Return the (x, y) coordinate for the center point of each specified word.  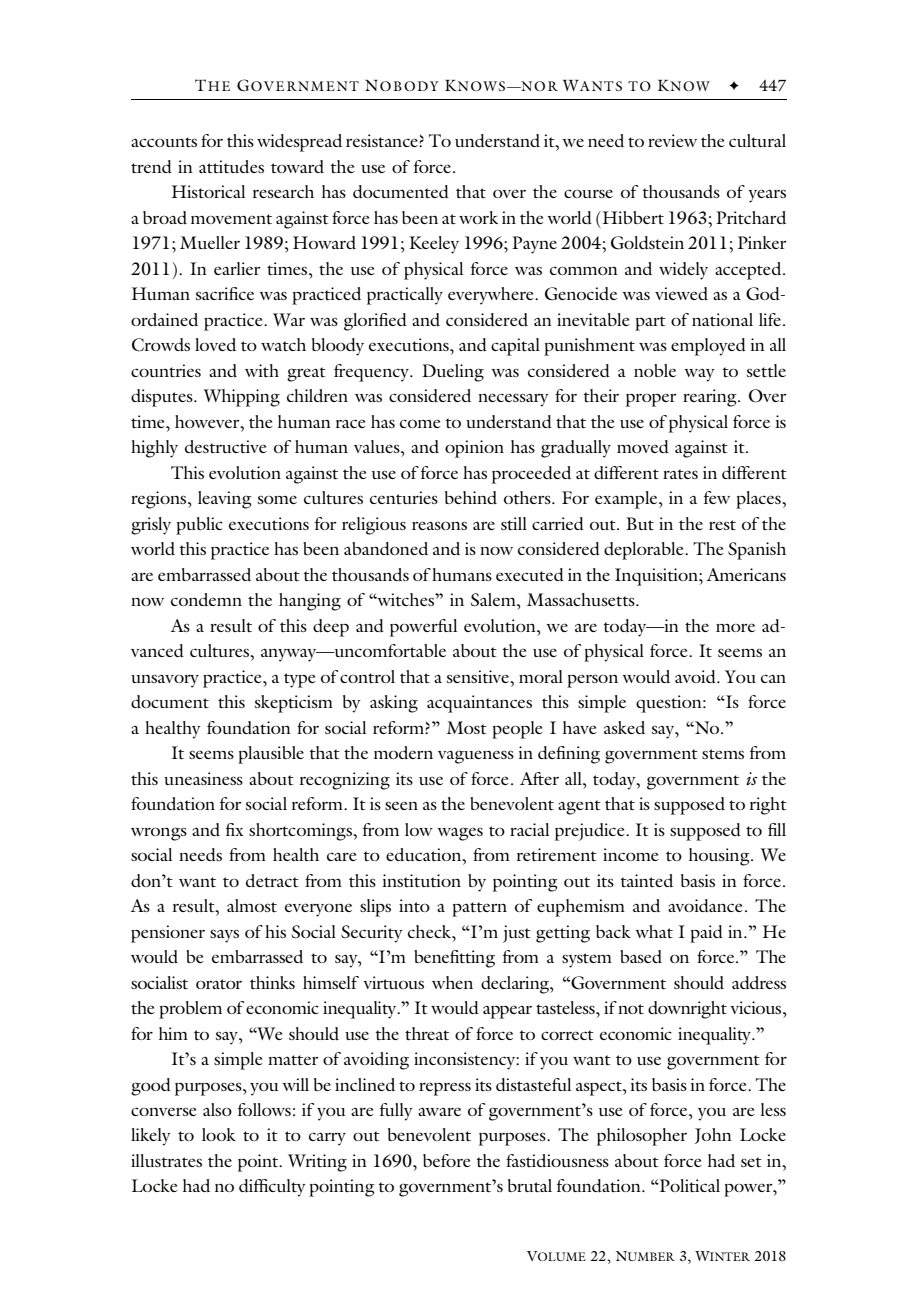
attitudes (231, 166)
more (735, 628)
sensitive (479, 676)
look (219, 1134)
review (672, 140)
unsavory (165, 681)
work (478, 217)
